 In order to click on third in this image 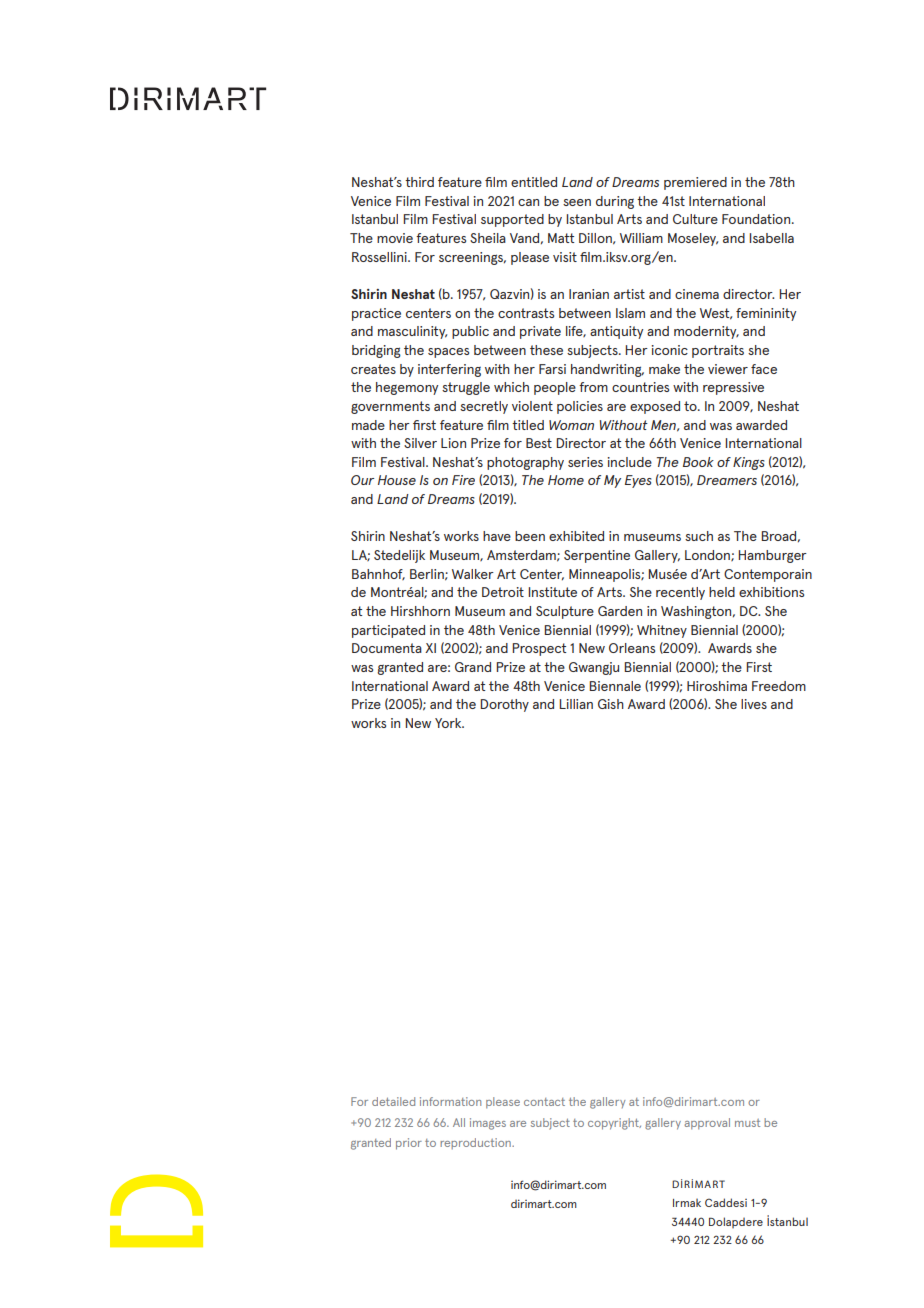, I will do `click(419, 182)`.
